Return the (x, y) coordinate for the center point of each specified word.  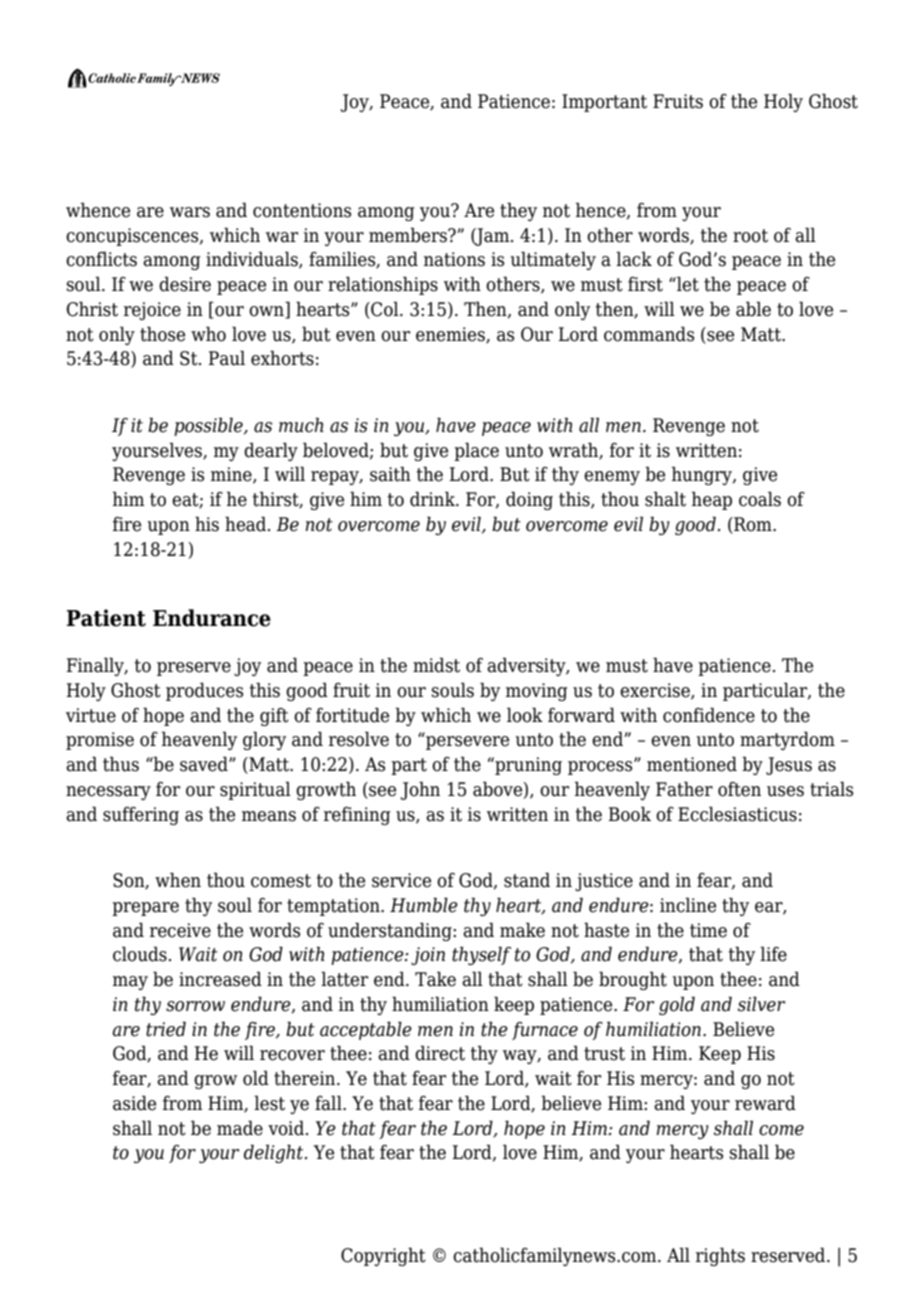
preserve (194, 669)
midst (436, 665)
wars (190, 212)
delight (275, 1153)
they (518, 211)
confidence (709, 715)
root (750, 236)
